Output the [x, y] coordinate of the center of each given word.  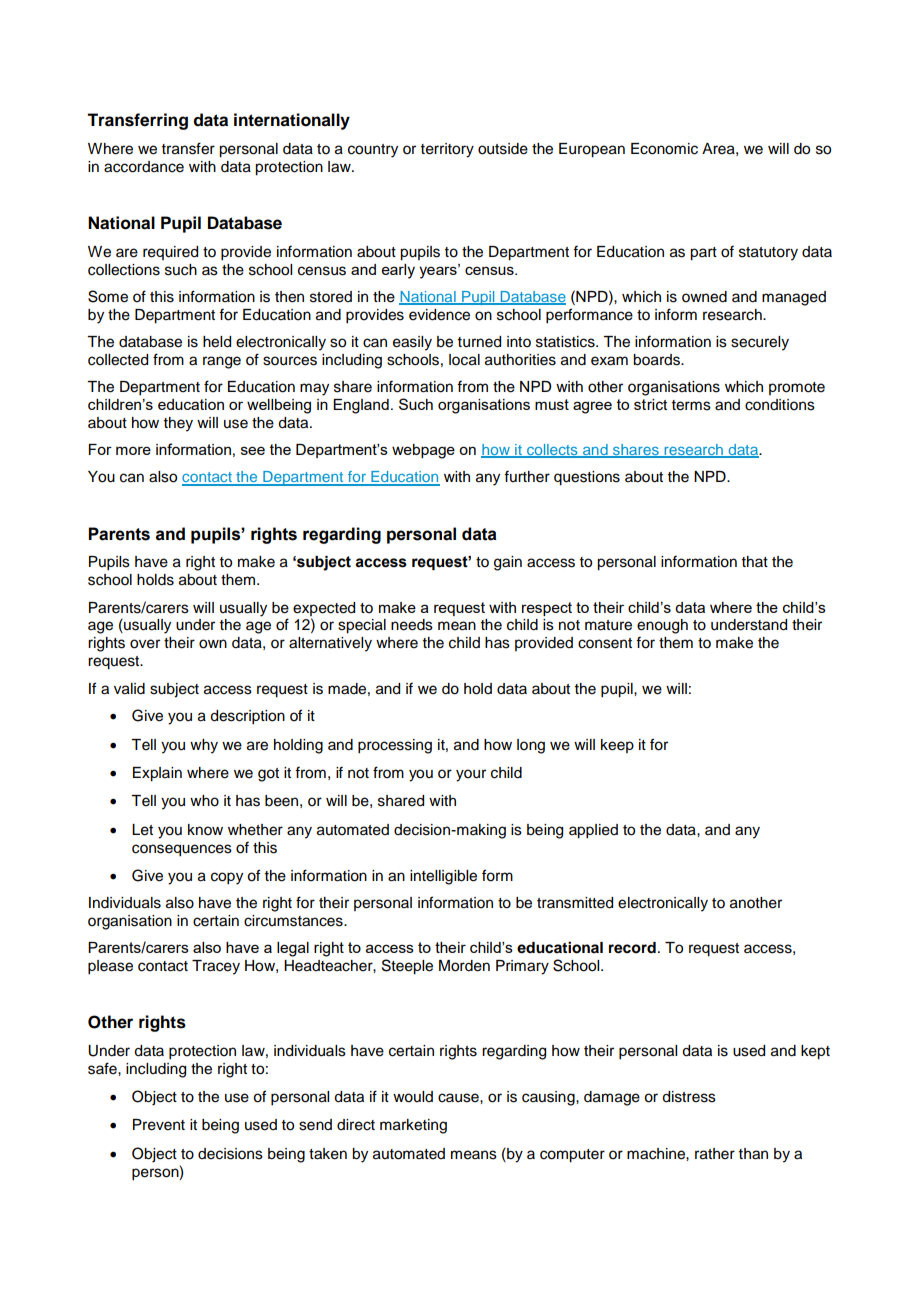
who [204, 801]
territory [447, 150]
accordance [144, 167]
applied [593, 831]
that [755, 561]
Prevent [159, 1125]
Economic [664, 149]
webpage [423, 451]
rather [715, 1154]
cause [459, 1098]
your [471, 775]
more [133, 450]
